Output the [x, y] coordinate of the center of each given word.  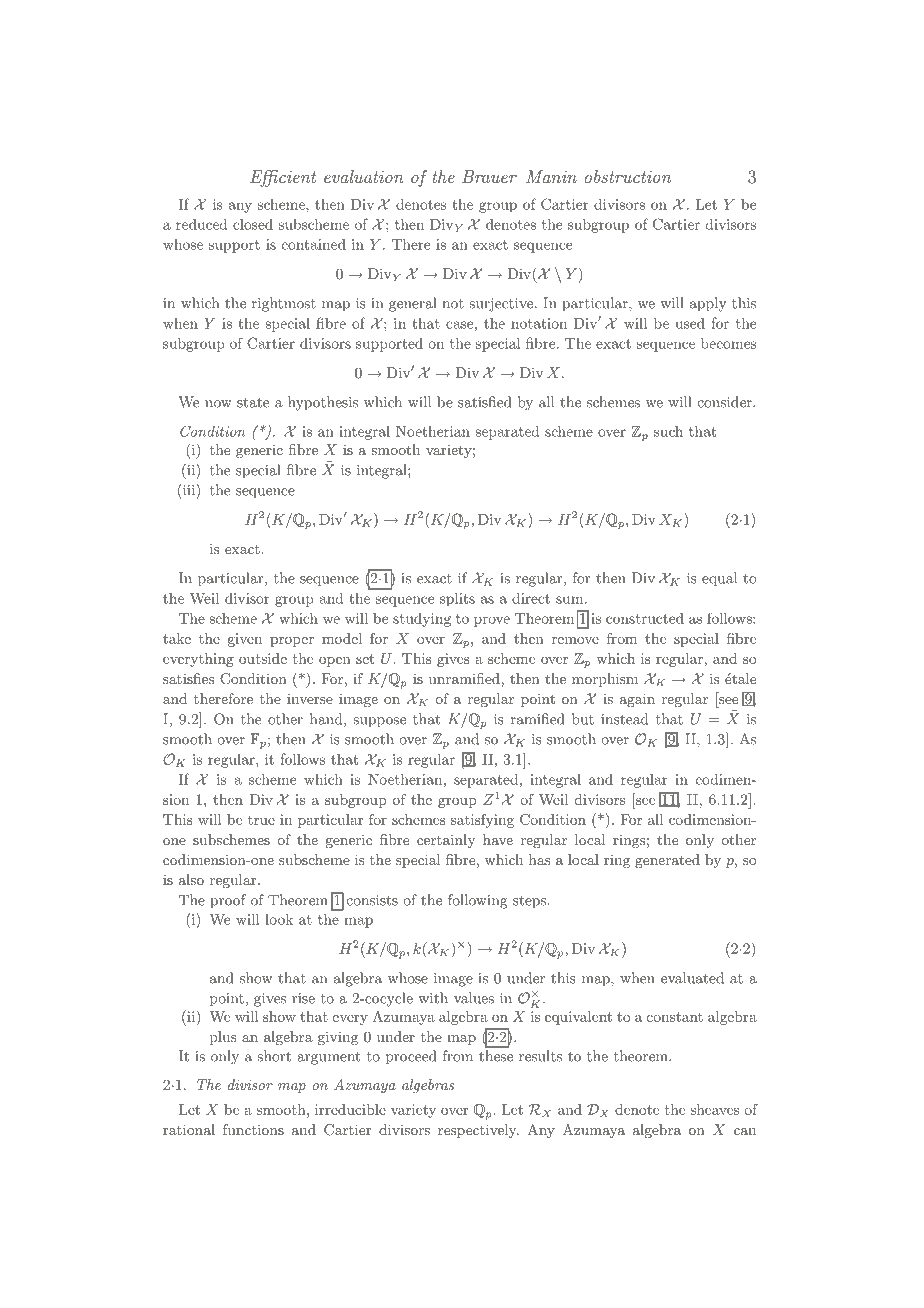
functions [253, 1129]
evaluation [364, 176]
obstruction [628, 176]
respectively [478, 1131]
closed [253, 224]
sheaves [714, 1109]
